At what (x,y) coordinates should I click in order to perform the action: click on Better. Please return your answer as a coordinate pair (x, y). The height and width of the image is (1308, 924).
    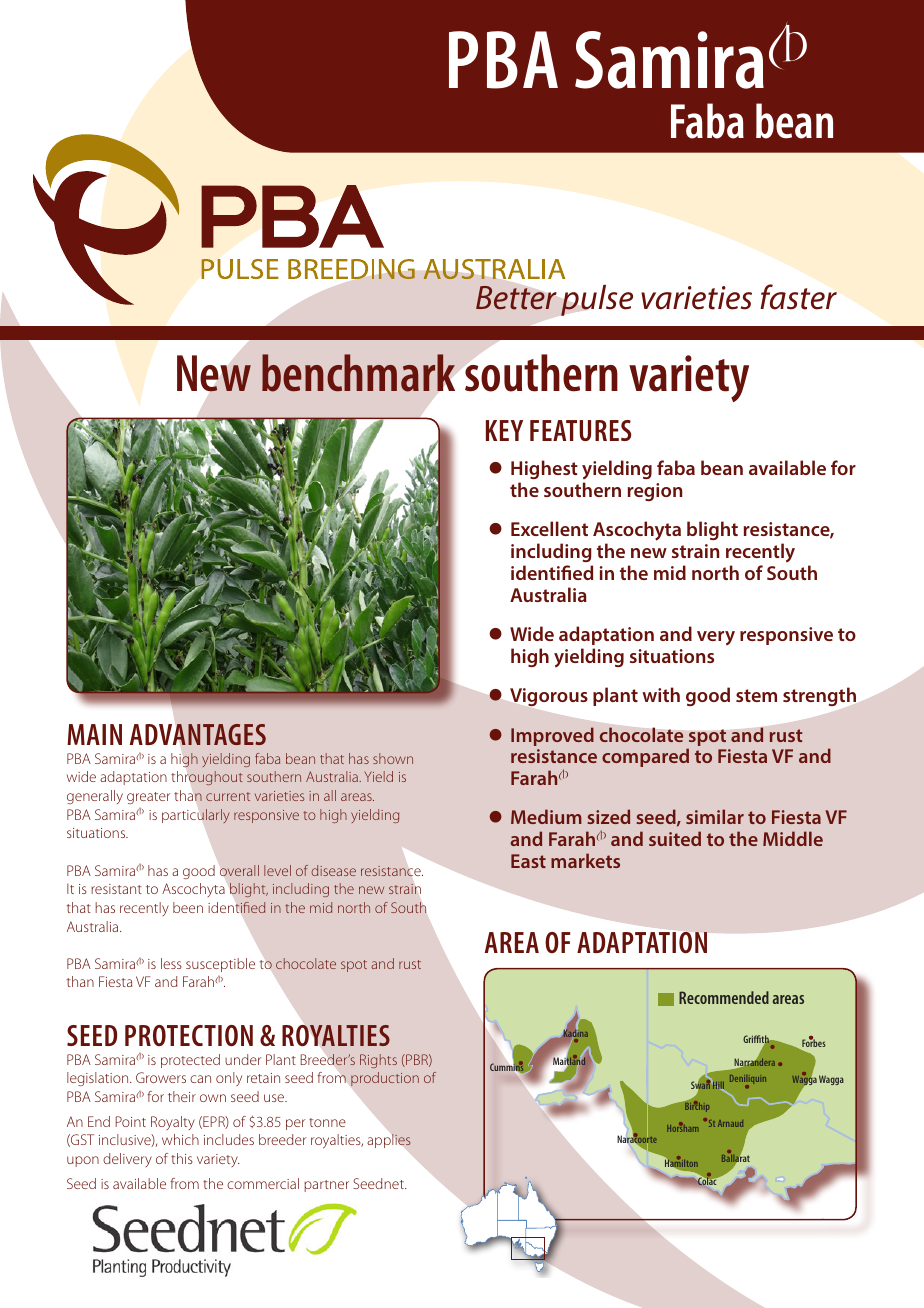
    Looking at the image, I should click on (516, 298).
